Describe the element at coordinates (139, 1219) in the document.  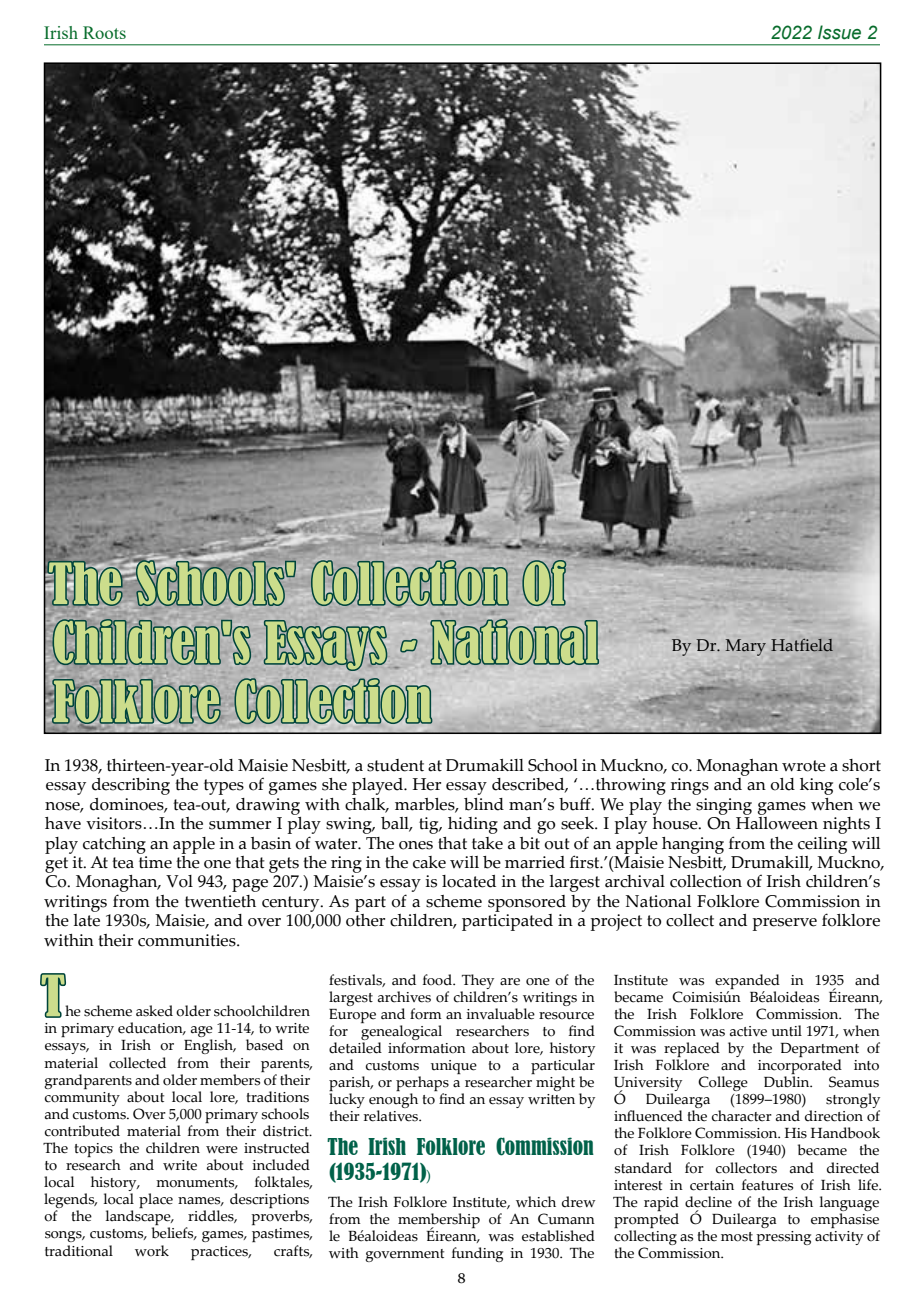
I see `landscape` at that location.
